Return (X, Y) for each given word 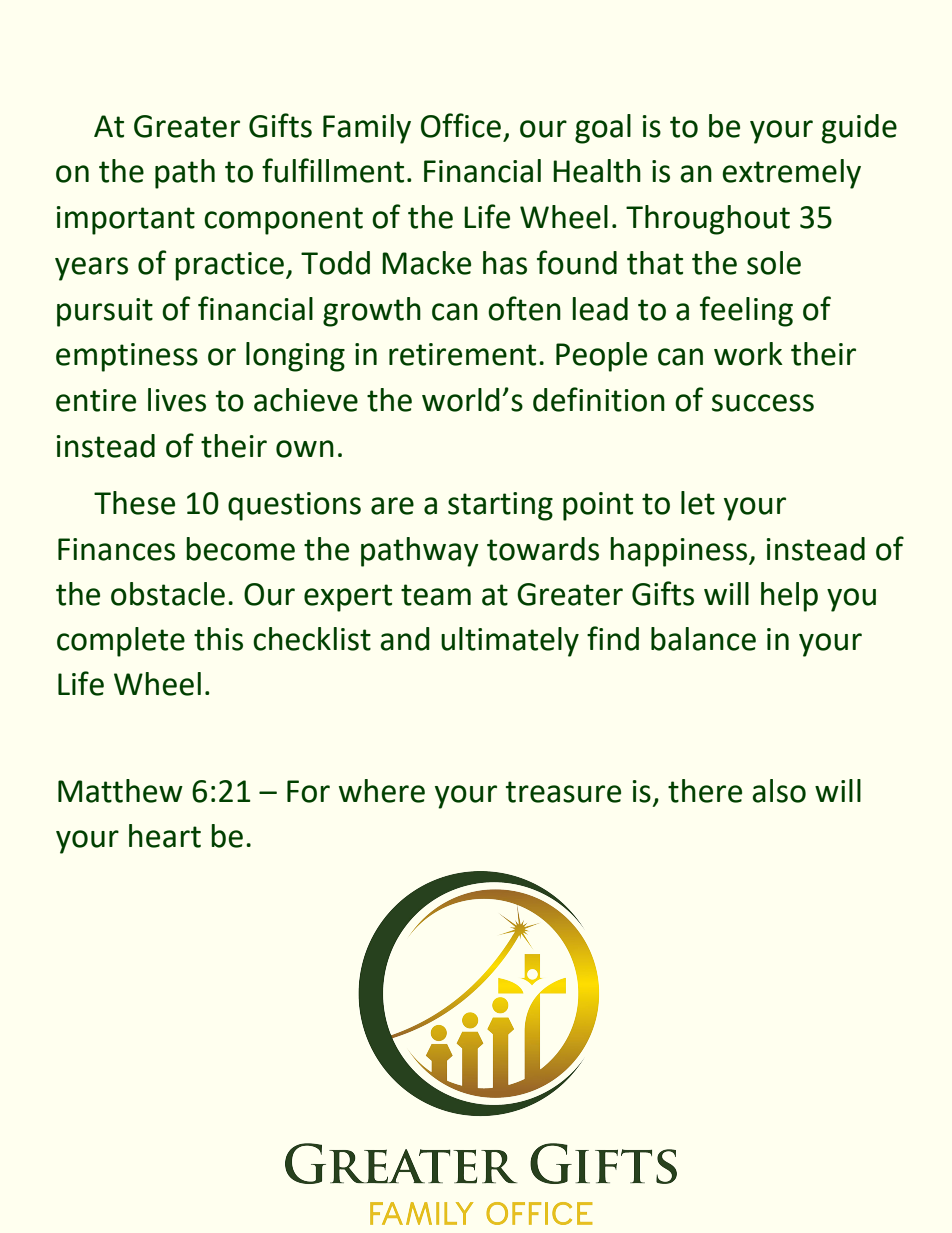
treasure (563, 792)
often (524, 308)
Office (461, 125)
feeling (746, 311)
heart (165, 836)
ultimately (510, 642)
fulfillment (333, 170)
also (779, 791)
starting (500, 506)
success (763, 403)
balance (703, 639)
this (218, 639)
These (134, 503)
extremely (791, 174)
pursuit (105, 312)
